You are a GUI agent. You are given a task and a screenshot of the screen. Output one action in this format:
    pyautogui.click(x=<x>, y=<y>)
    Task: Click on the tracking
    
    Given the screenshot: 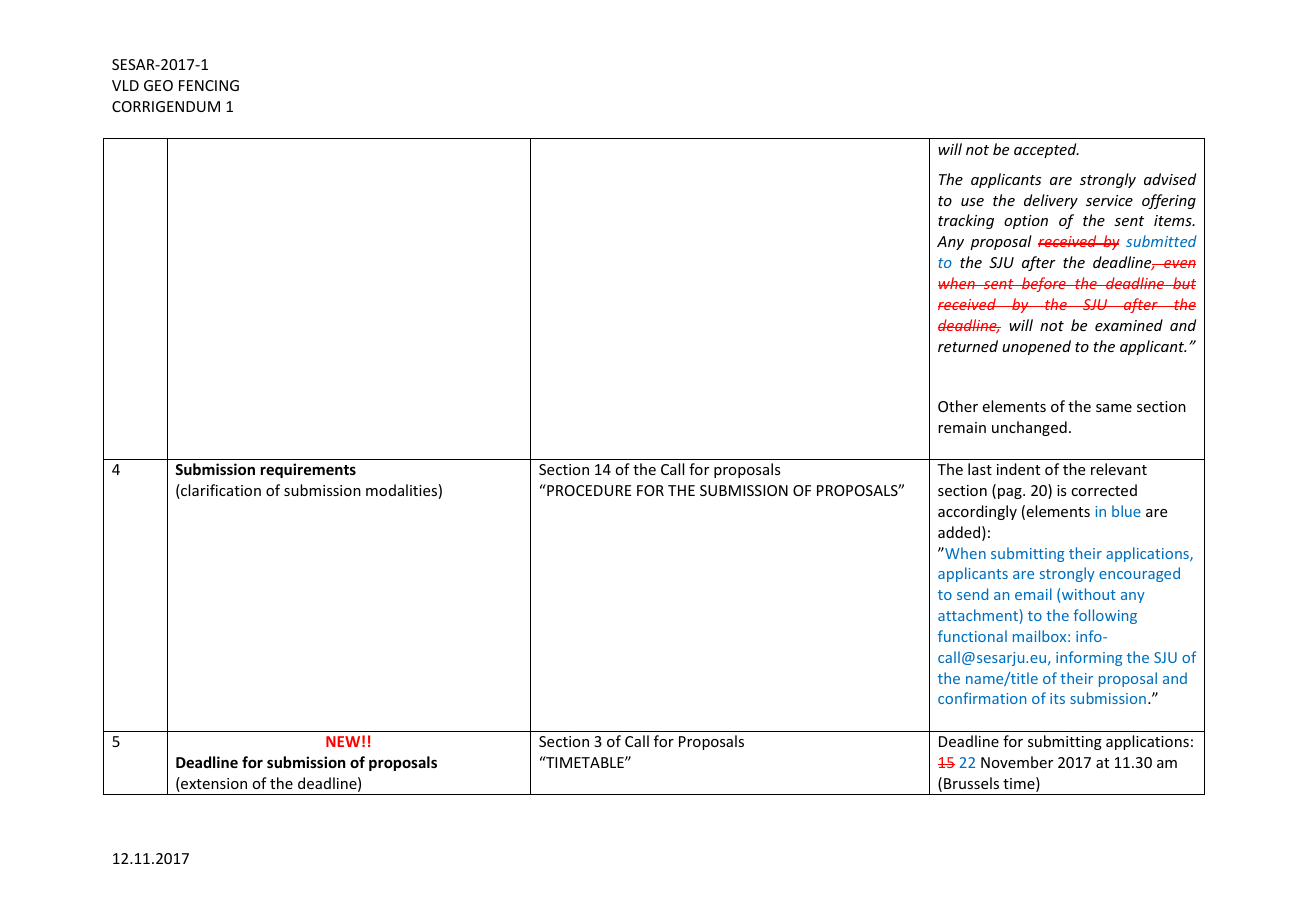 What is the action you would take?
    pyautogui.click(x=966, y=221)
